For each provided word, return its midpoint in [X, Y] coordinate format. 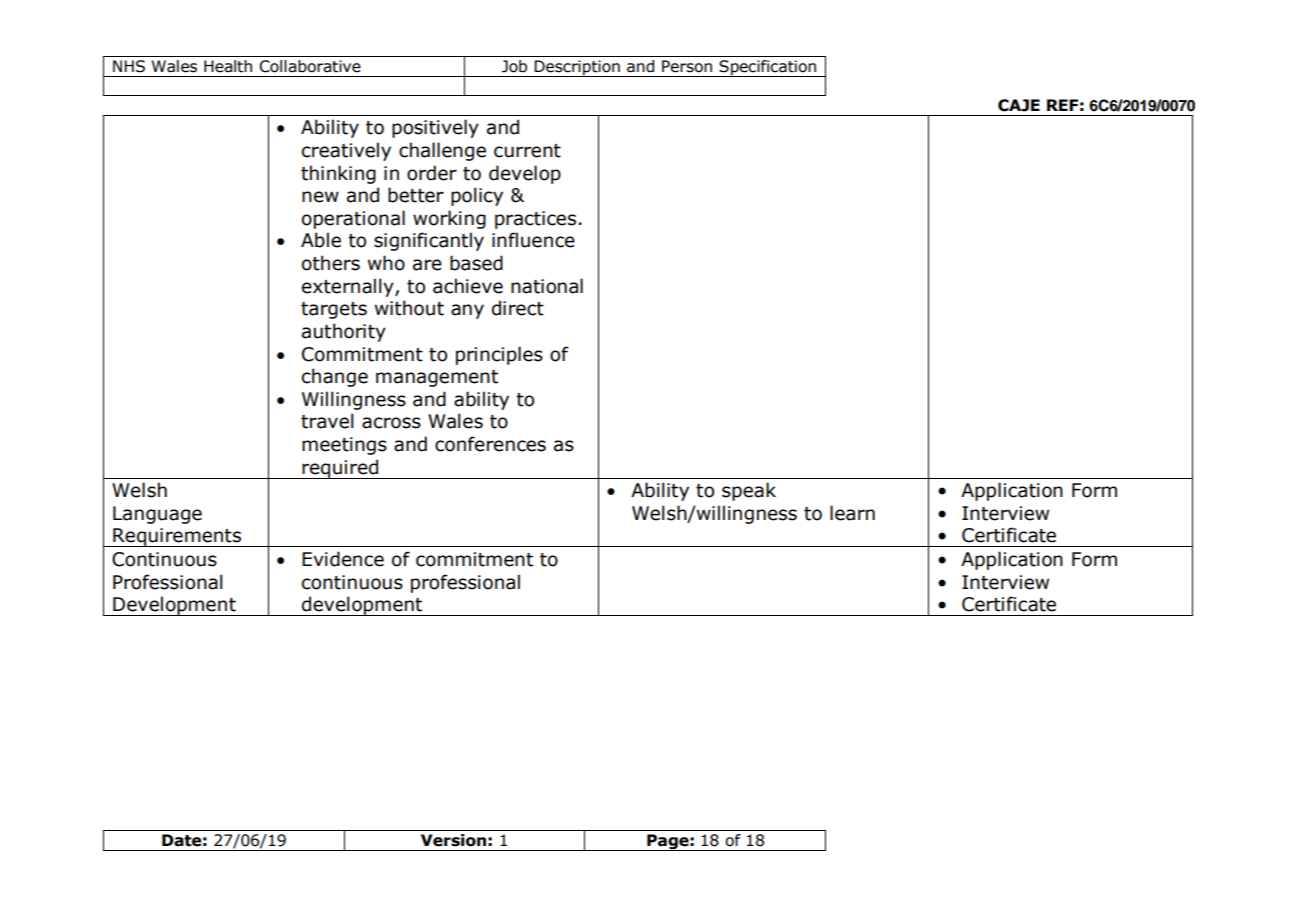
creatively [346, 151]
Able [321, 240]
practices [535, 220]
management [437, 378]
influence [533, 240]
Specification [768, 68]
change [335, 377]
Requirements [177, 537]
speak [749, 491]
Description [577, 68]
